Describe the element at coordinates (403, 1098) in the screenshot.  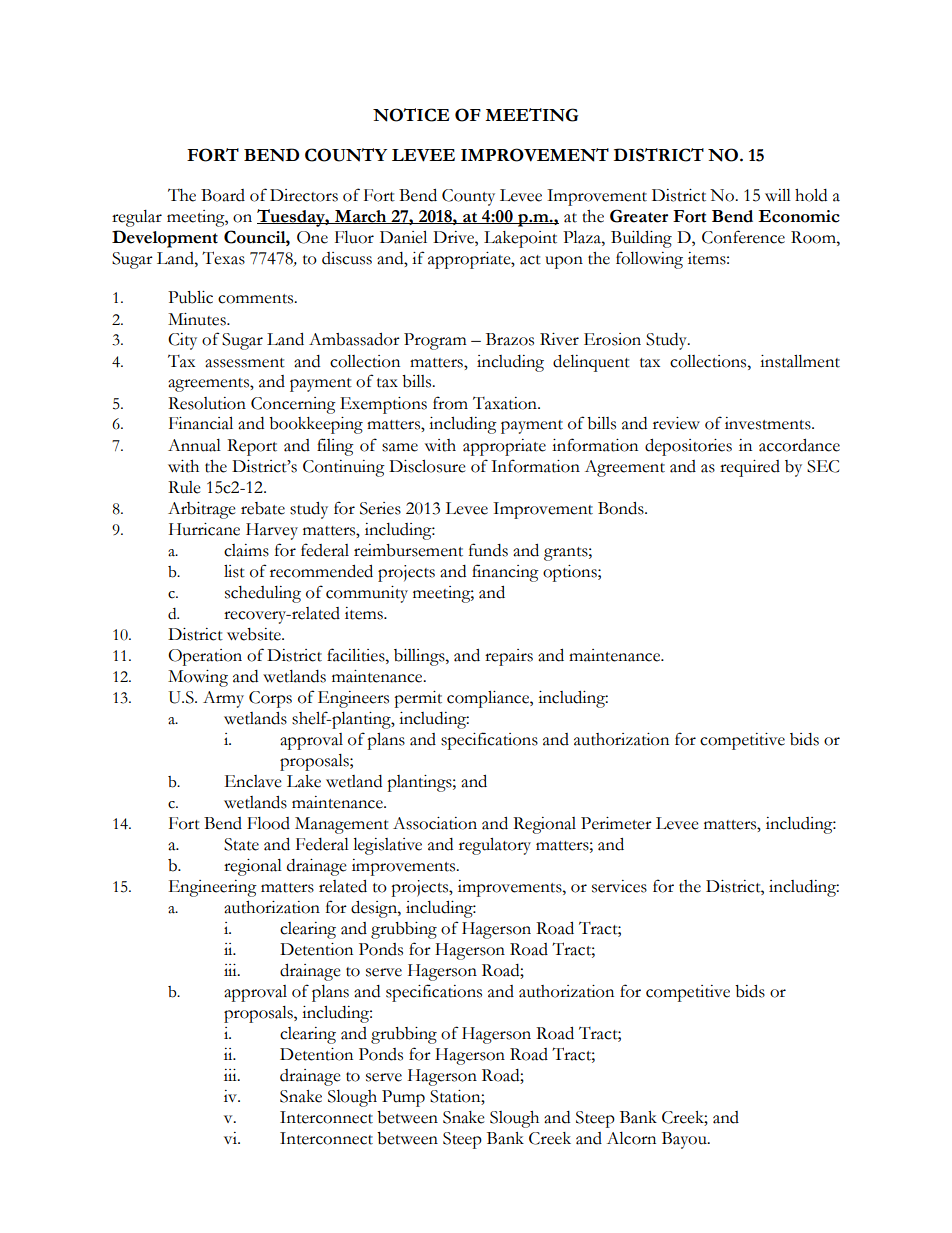
I see `Pump` at that location.
